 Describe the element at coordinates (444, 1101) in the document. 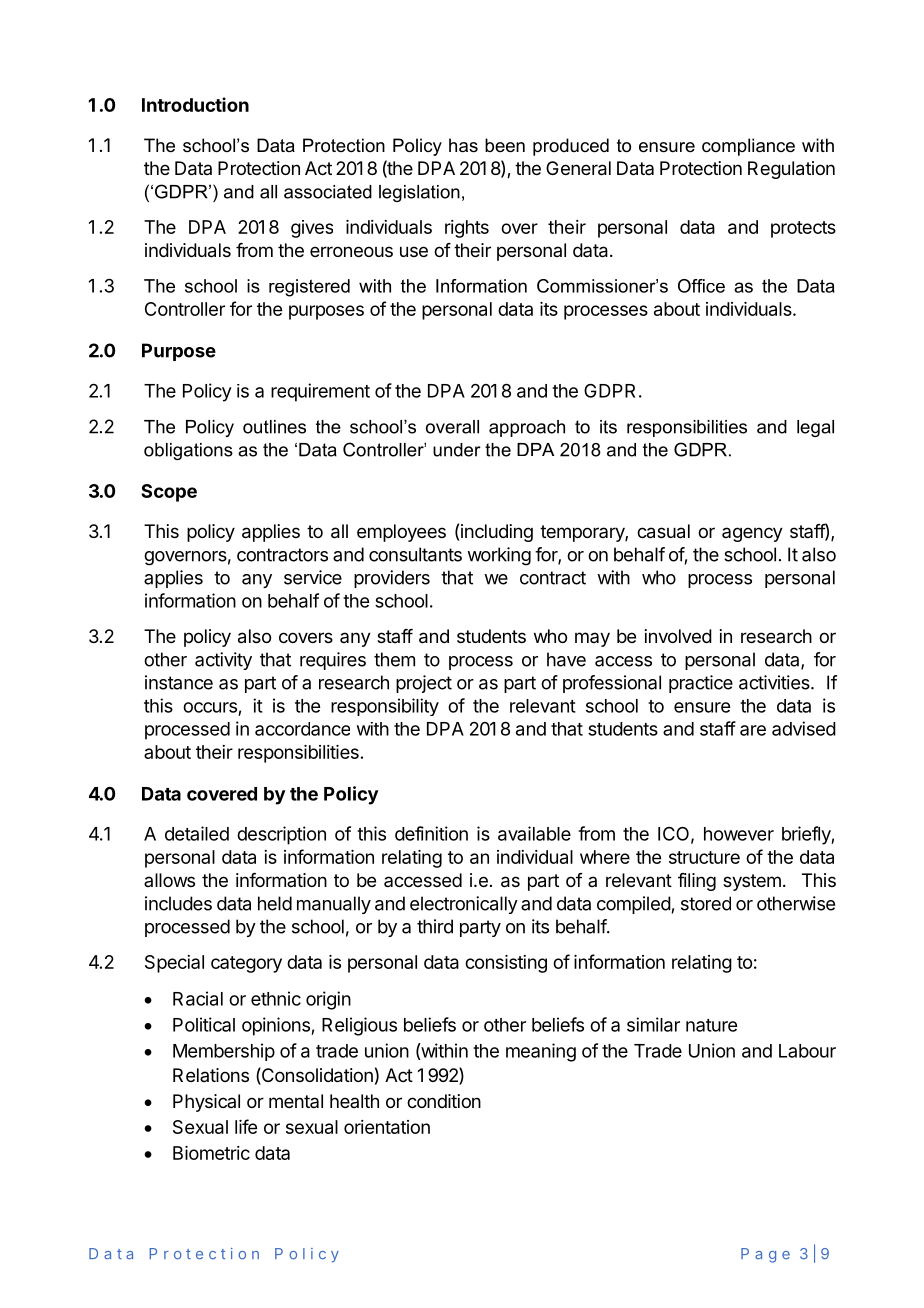

I see `condition` at that location.
